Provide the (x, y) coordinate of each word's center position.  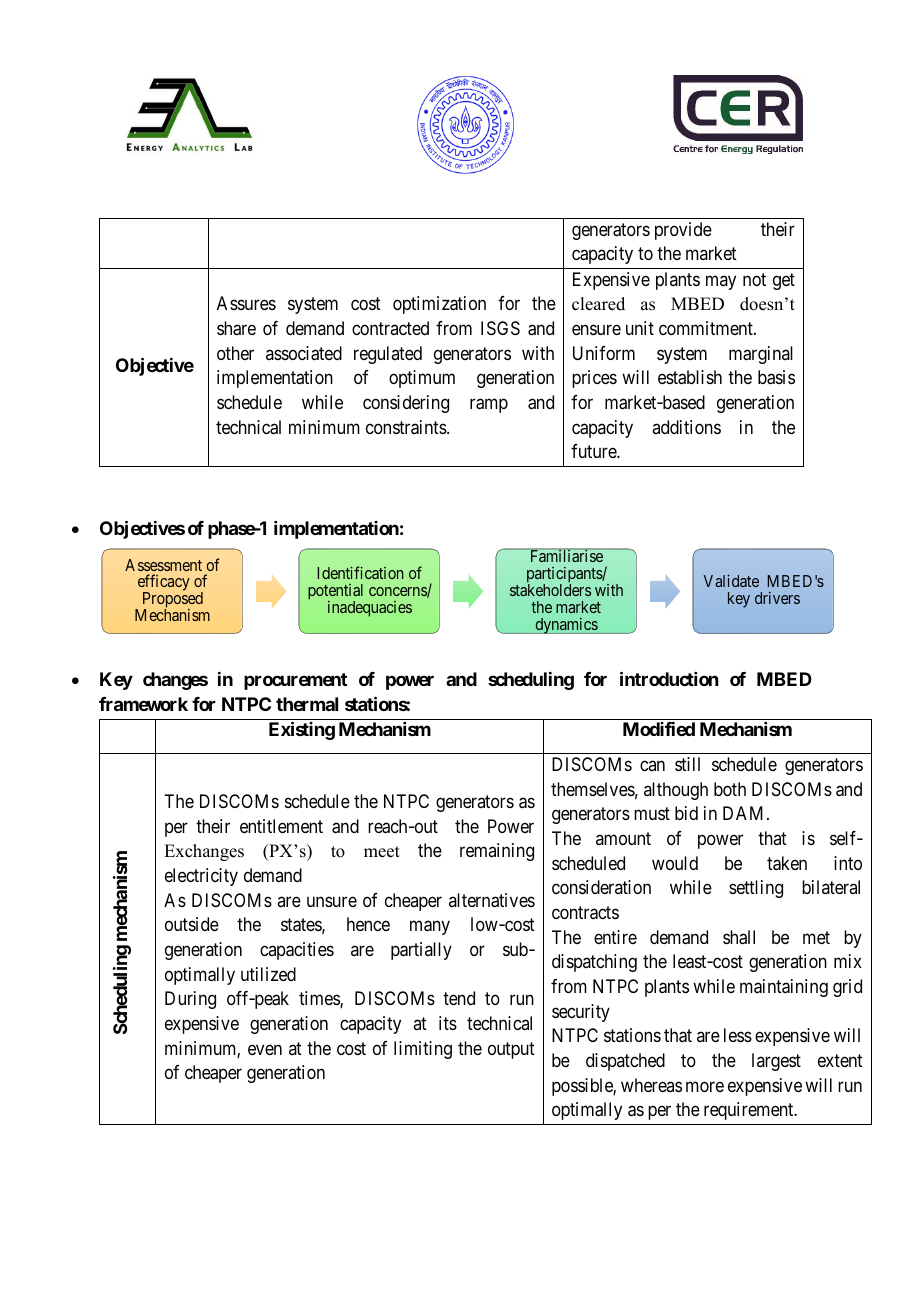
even (265, 1049)
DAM (745, 813)
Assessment (163, 565)
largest (776, 1062)
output (511, 1050)
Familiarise (566, 555)
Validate (731, 581)
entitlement (281, 826)
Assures (246, 303)
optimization (439, 305)
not (754, 279)
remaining (497, 852)
